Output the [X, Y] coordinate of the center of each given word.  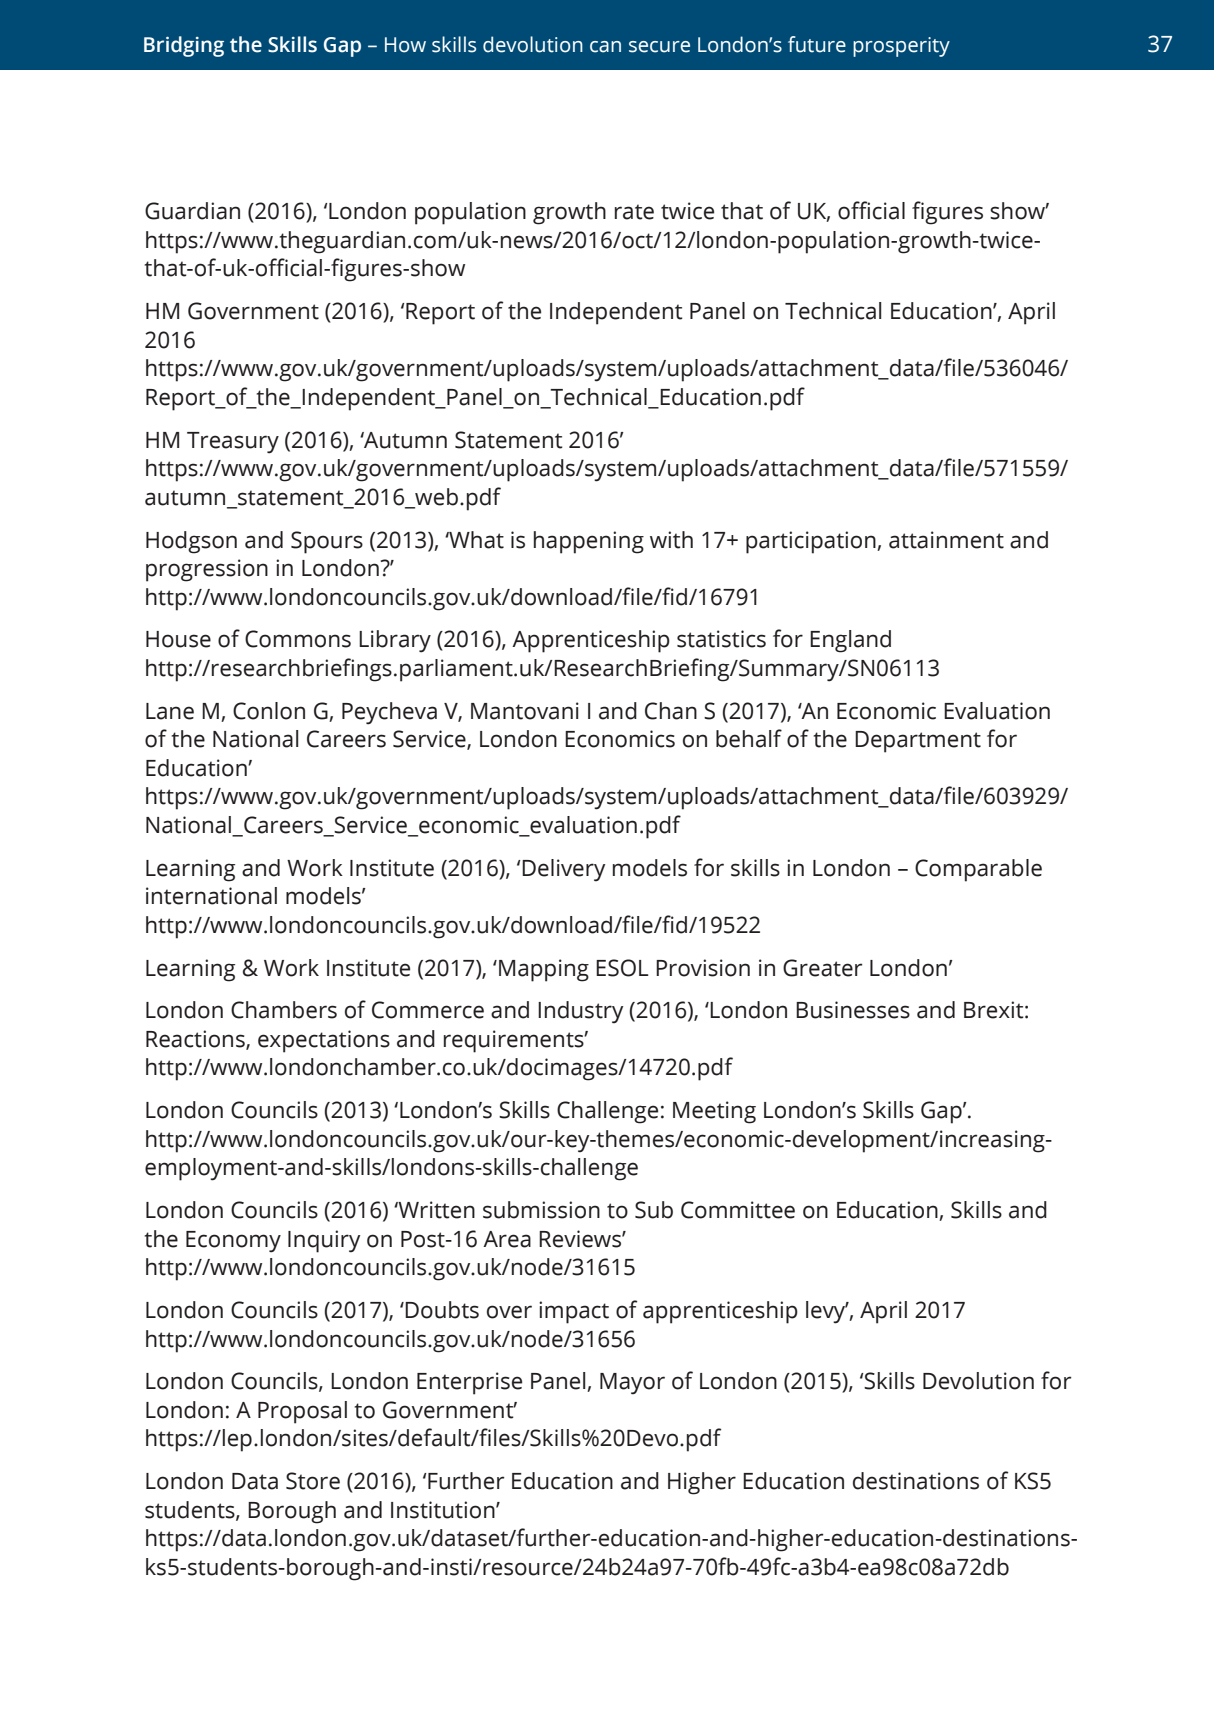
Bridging [184, 46]
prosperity [901, 47]
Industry [580, 1012]
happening [589, 542]
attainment [946, 540]
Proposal [302, 1412]
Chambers [284, 1010]
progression [207, 570]
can [605, 47]
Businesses [853, 1010]
